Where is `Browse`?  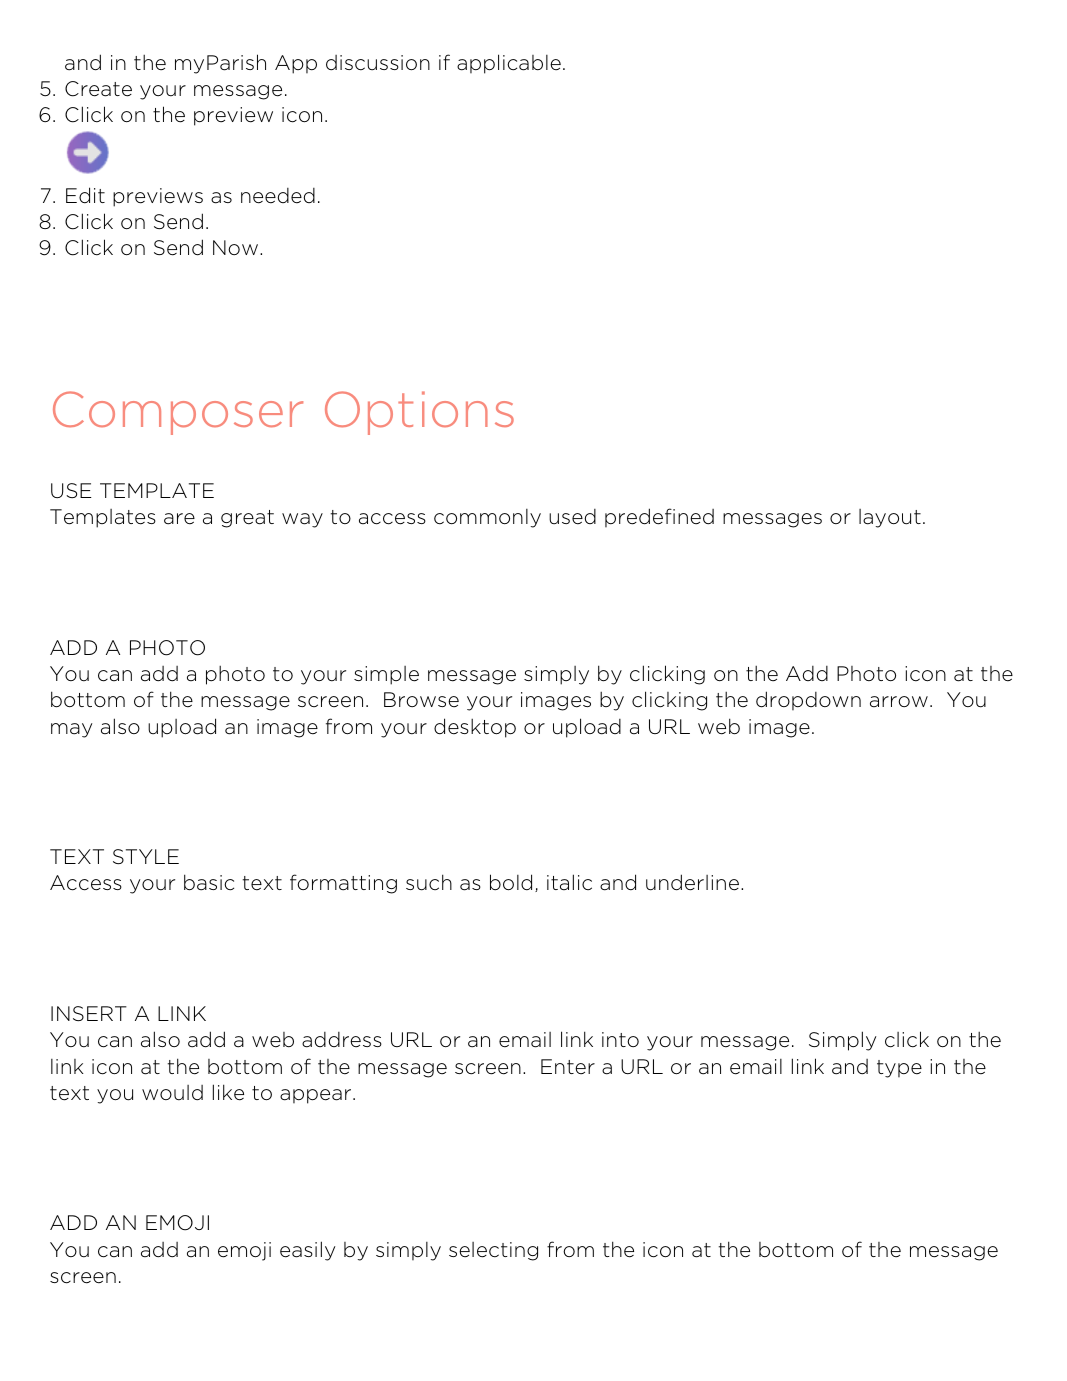
Browse is located at coordinates (421, 700).
